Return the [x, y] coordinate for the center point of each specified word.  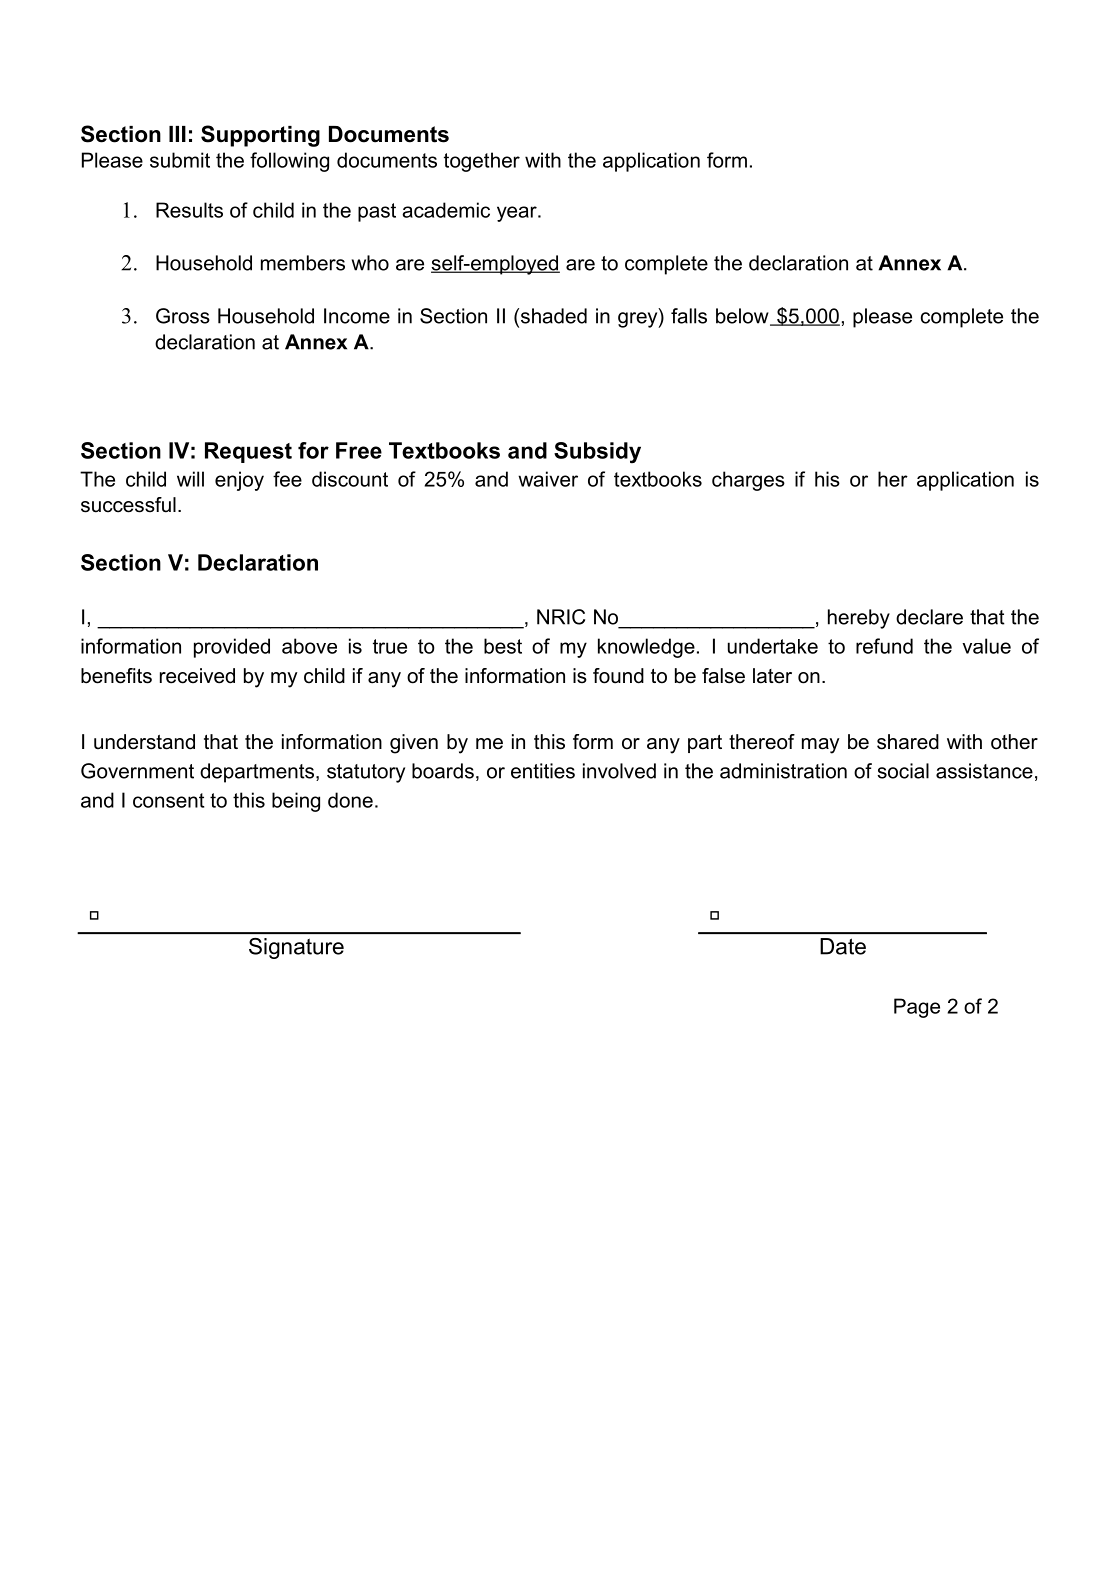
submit [180, 160]
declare [929, 617]
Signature [296, 948]
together [482, 162]
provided [232, 648]
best [503, 646]
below [743, 317]
